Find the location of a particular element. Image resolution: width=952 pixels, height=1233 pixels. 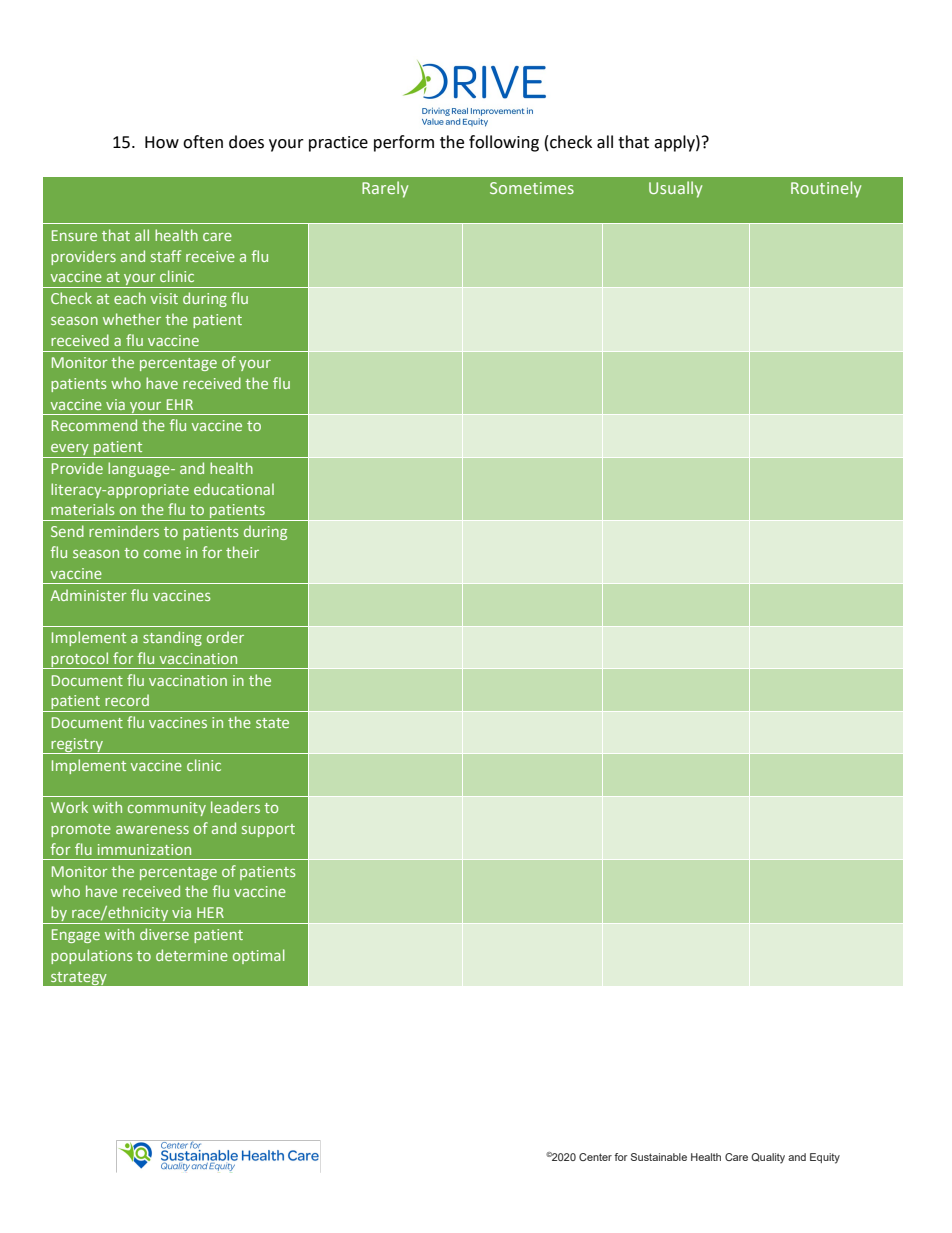

How is located at coordinates (162, 142).
